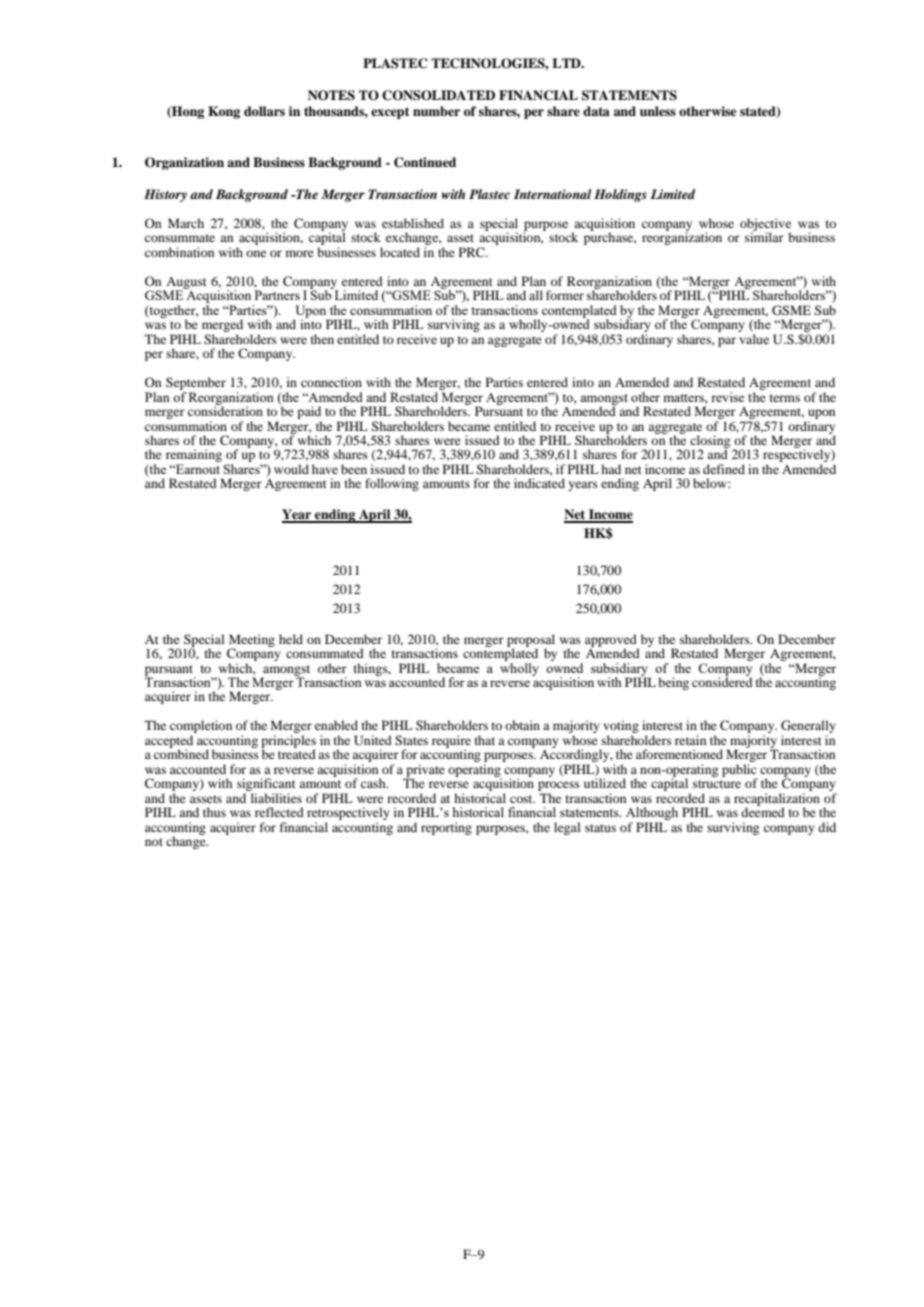 The height and width of the image is (1307, 924). What do you see at coordinates (763, 811) in the image?
I see `deemed` at bounding box center [763, 811].
